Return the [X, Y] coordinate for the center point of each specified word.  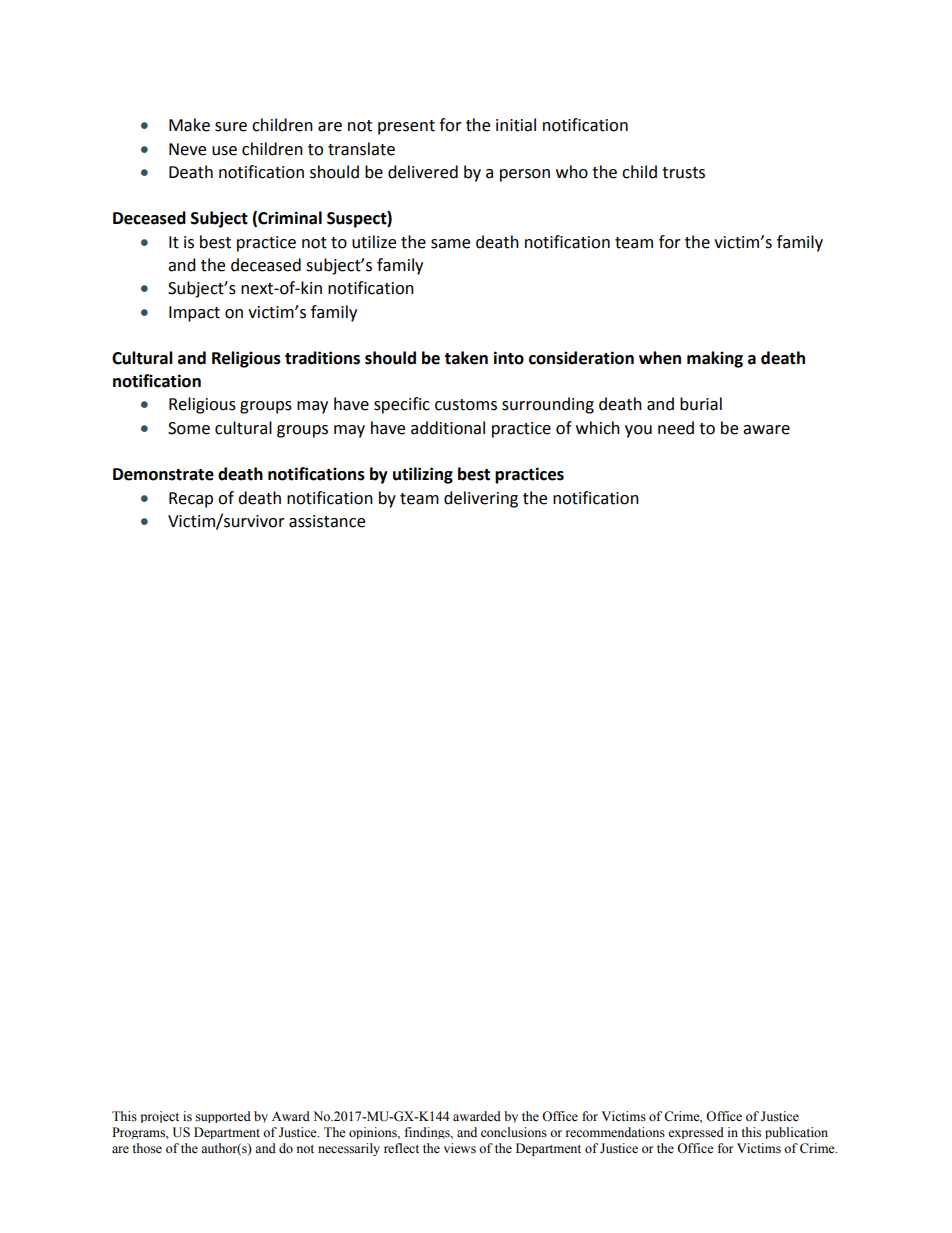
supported [223, 1117]
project [159, 1117]
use [224, 151]
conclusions [514, 1132]
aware [766, 430]
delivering [481, 499]
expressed [696, 1133]
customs [466, 405]
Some [189, 428]
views [460, 1148]
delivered [423, 172]
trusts [683, 173]
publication [796, 1133]
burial [701, 404]
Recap [191, 500]
